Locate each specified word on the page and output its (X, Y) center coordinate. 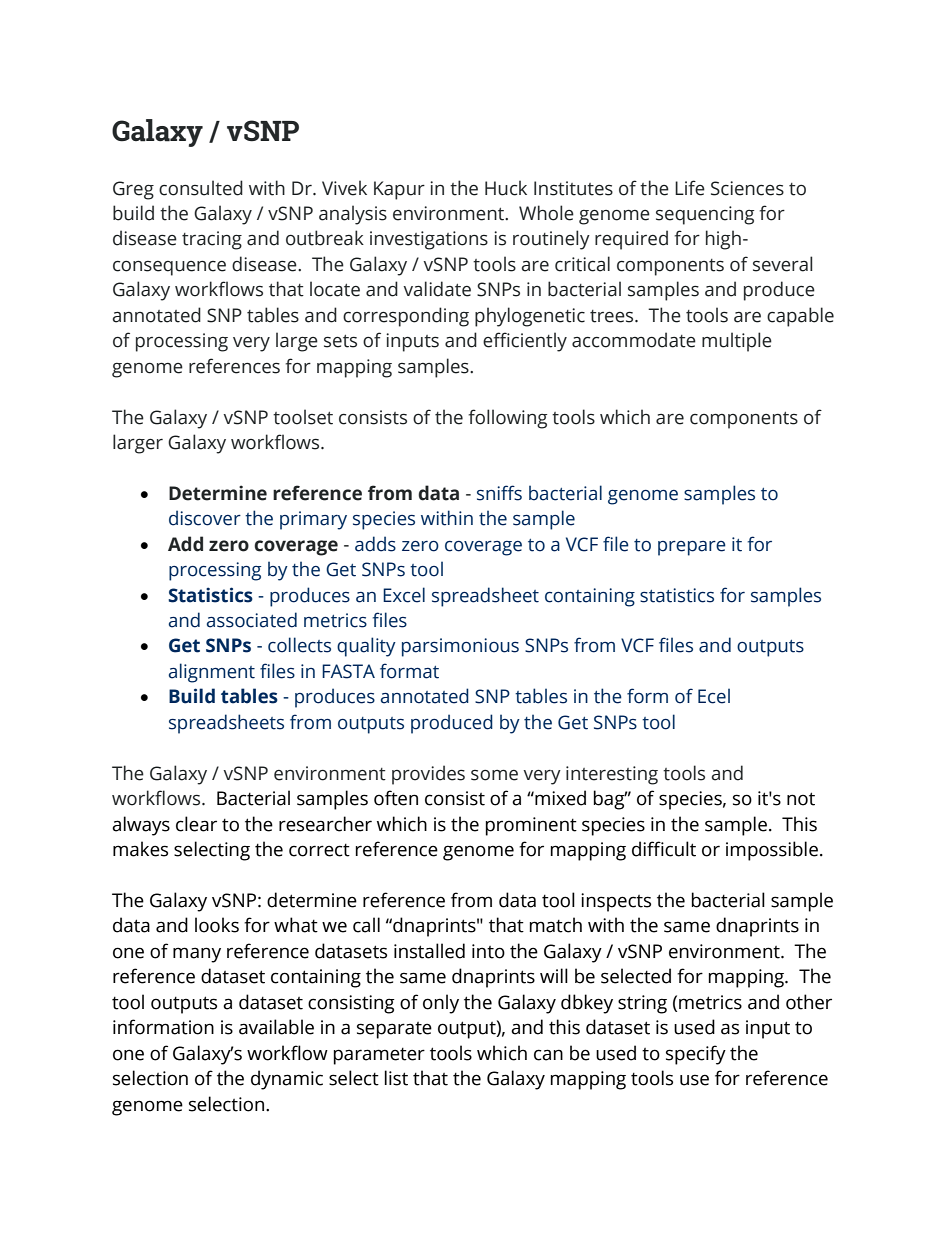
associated (252, 620)
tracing (212, 240)
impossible (772, 851)
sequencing (705, 215)
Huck (506, 188)
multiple (737, 342)
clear (196, 824)
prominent (531, 826)
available (276, 1027)
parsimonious (460, 647)
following (508, 419)
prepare (692, 548)
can (548, 1055)
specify (696, 1055)
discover (205, 518)
